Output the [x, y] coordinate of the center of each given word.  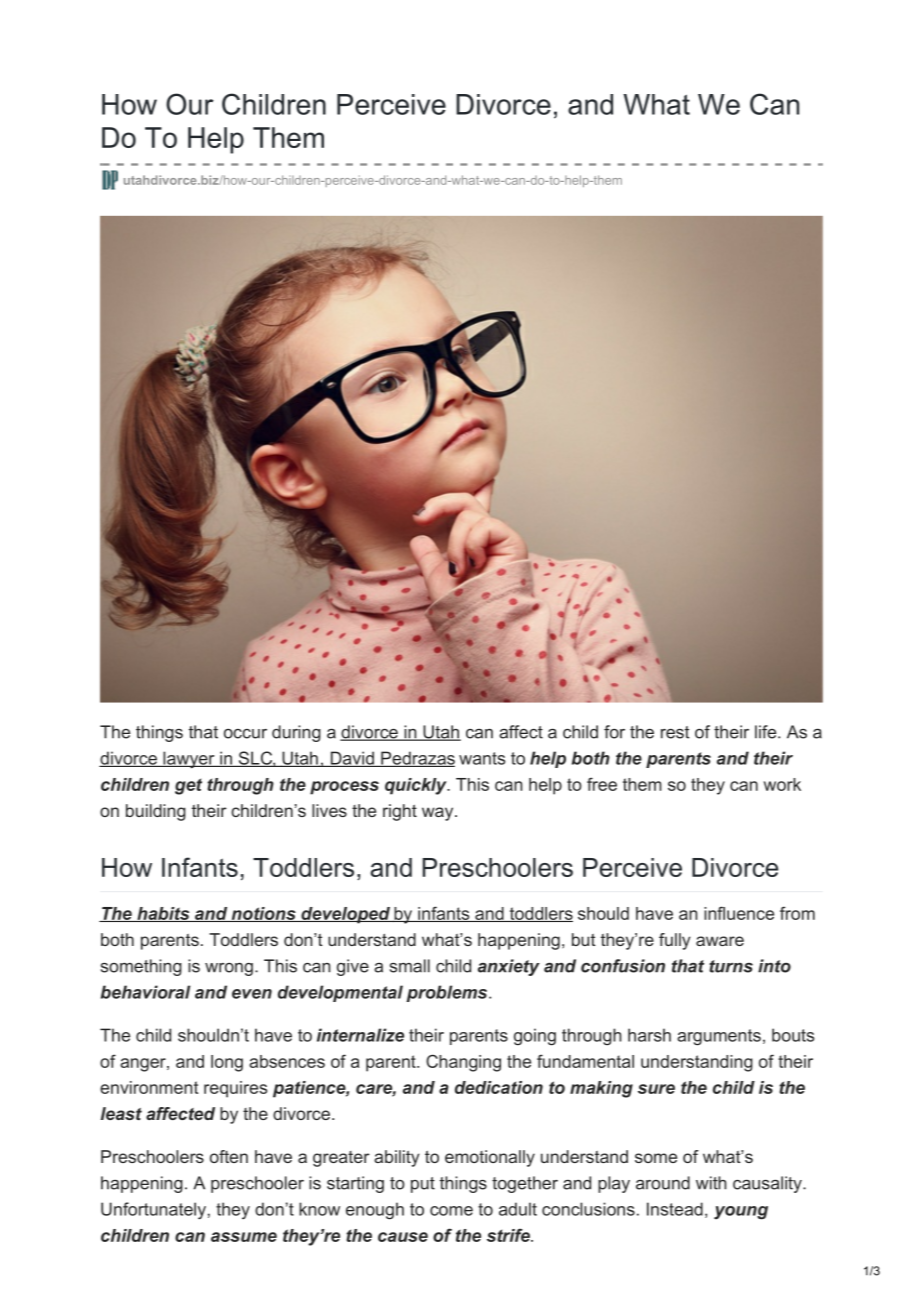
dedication [499, 1087]
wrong [229, 969]
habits [163, 914]
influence [739, 913]
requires [235, 1089]
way [439, 814]
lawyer [189, 760]
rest [675, 732]
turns [731, 966]
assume [244, 1237]
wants [482, 758]
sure [656, 1089]
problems [448, 993]
